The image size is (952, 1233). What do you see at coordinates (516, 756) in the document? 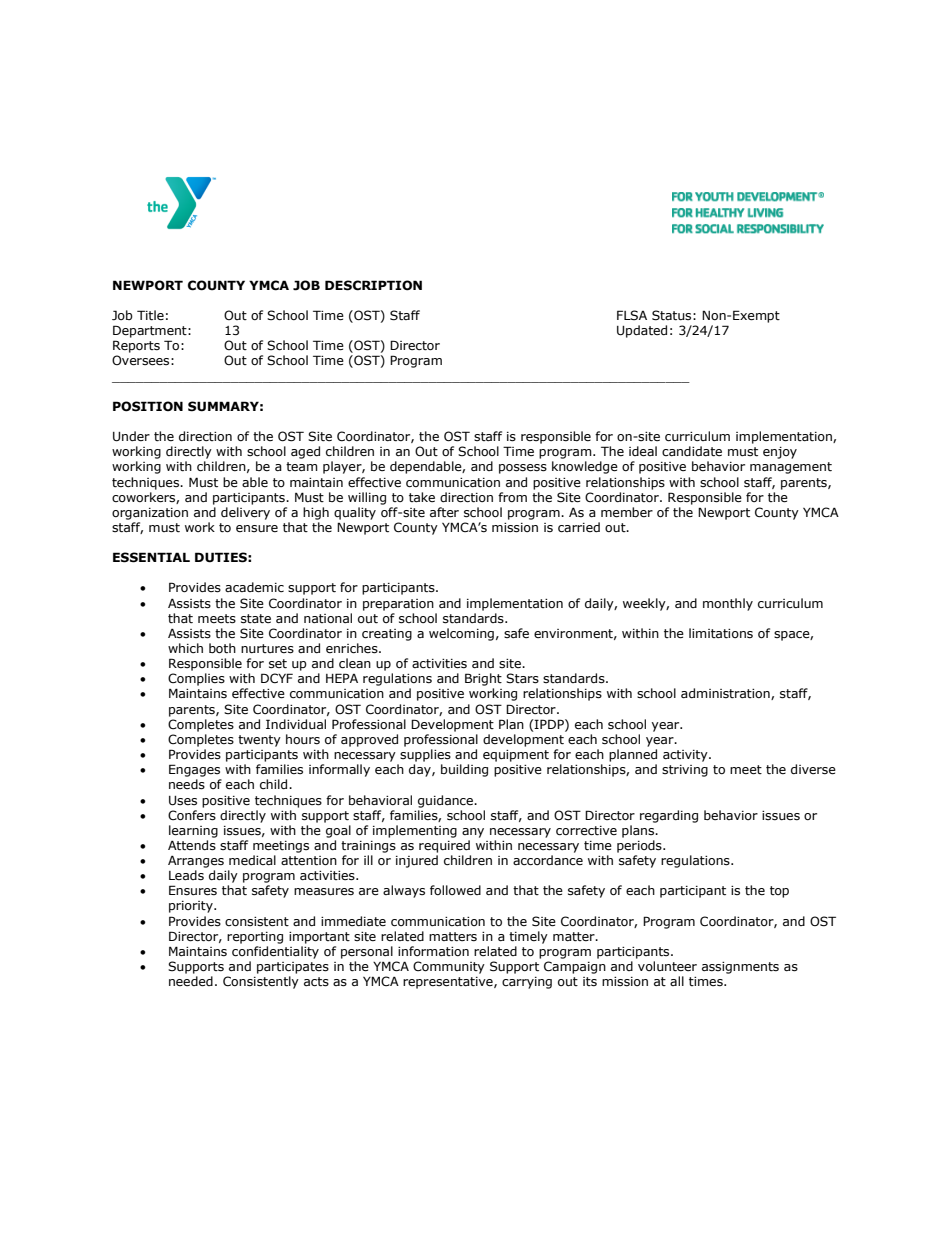
I see `equipment` at bounding box center [516, 756].
